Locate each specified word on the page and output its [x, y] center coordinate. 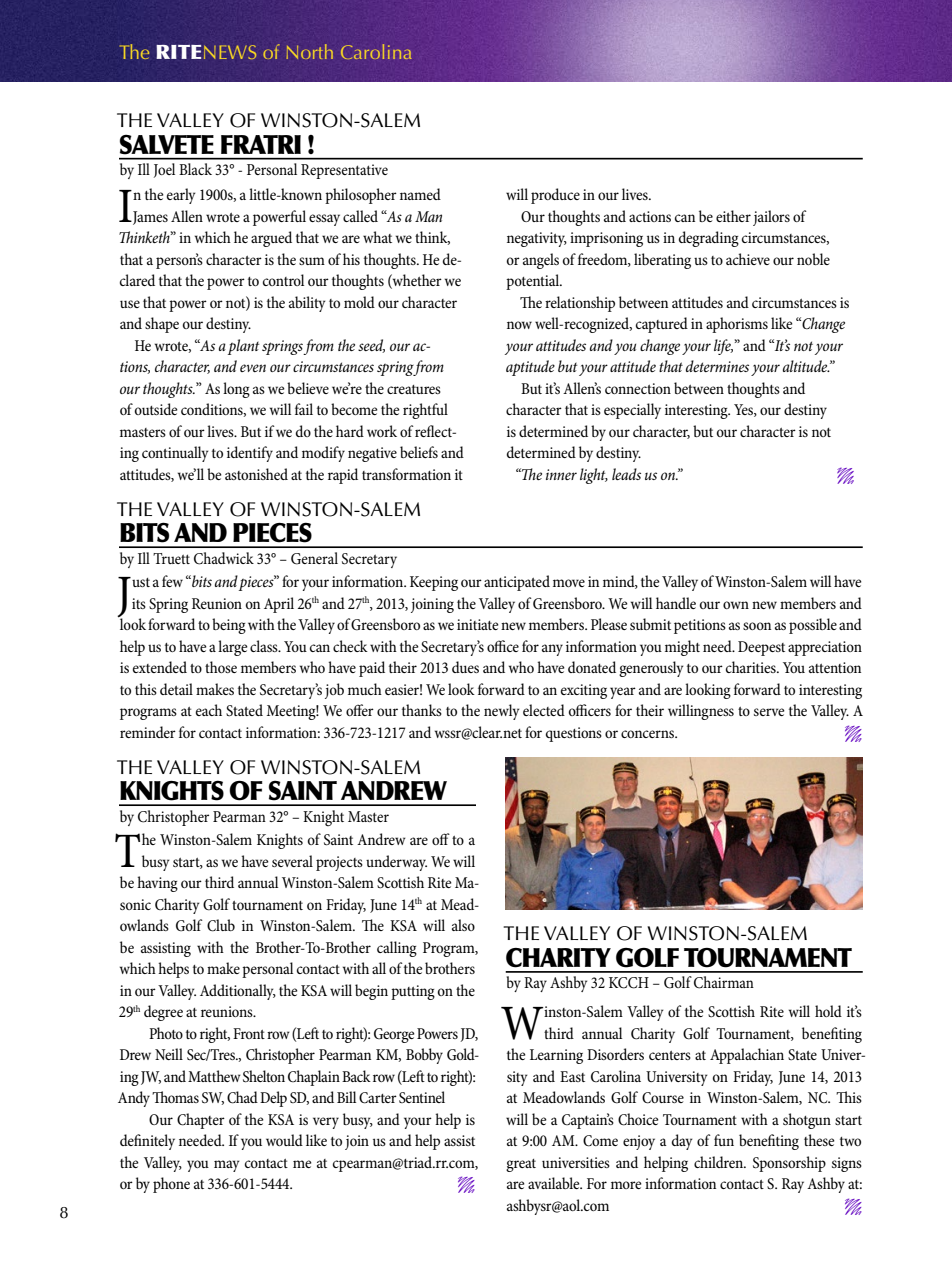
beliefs [419, 452]
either [733, 216]
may [227, 1166]
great [521, 1165]
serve [769, 712]
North [310, 51]
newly [502, 712]
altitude [806, 366]
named [420, 194]
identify [250, 454]
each [209, 710]
